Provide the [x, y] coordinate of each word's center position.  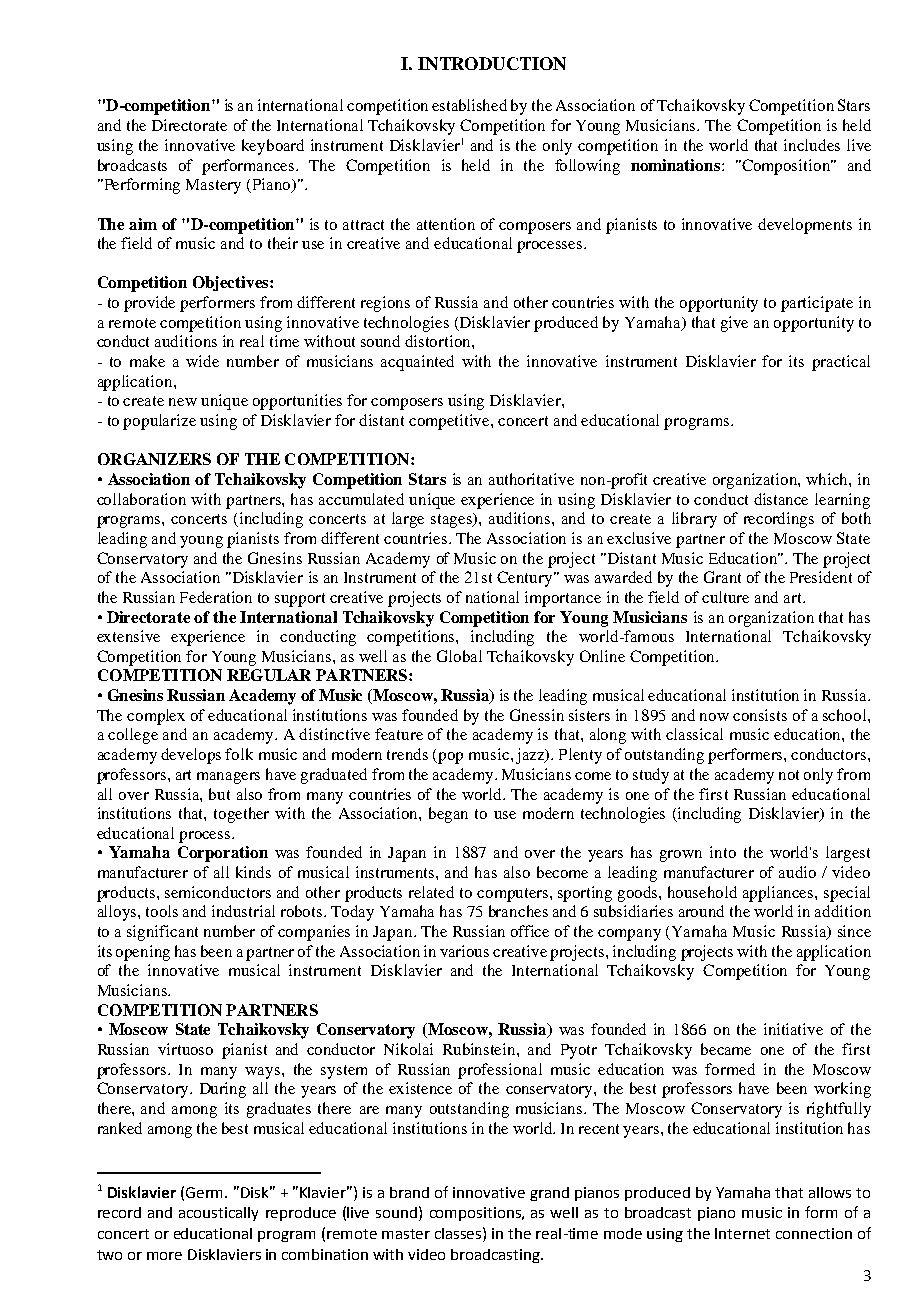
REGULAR [269, 675]
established [469, 105]
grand [549, 1194]
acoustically [218, 1214]
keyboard [273, 147]
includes [812, 145]
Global [459, 656]
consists [760, 715]
